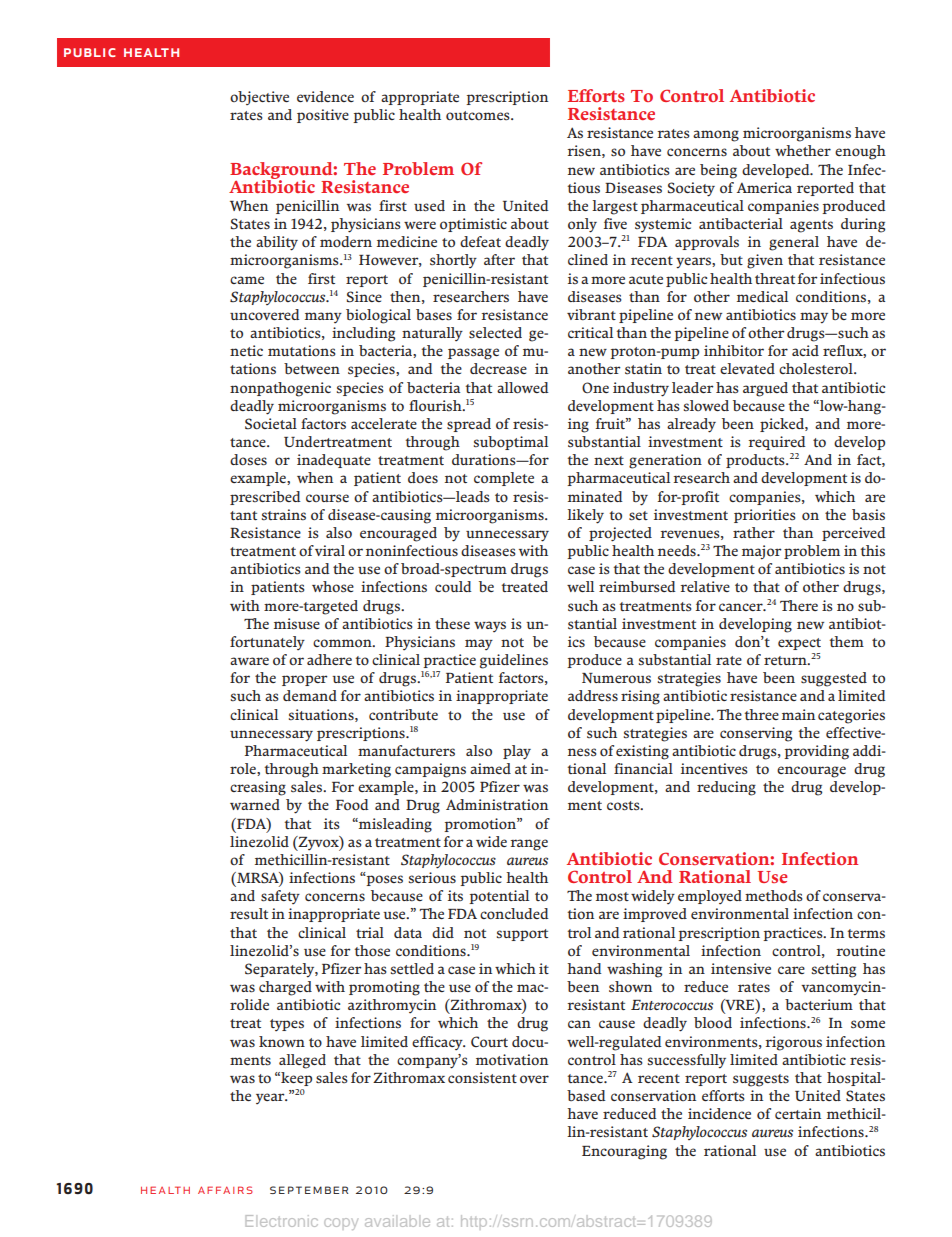 The height and width of the screenshot is (1237, 952). What do you see at coordinates (330, 550) in the screenshot?
I see `viral` at bounding box center [330, 550].
